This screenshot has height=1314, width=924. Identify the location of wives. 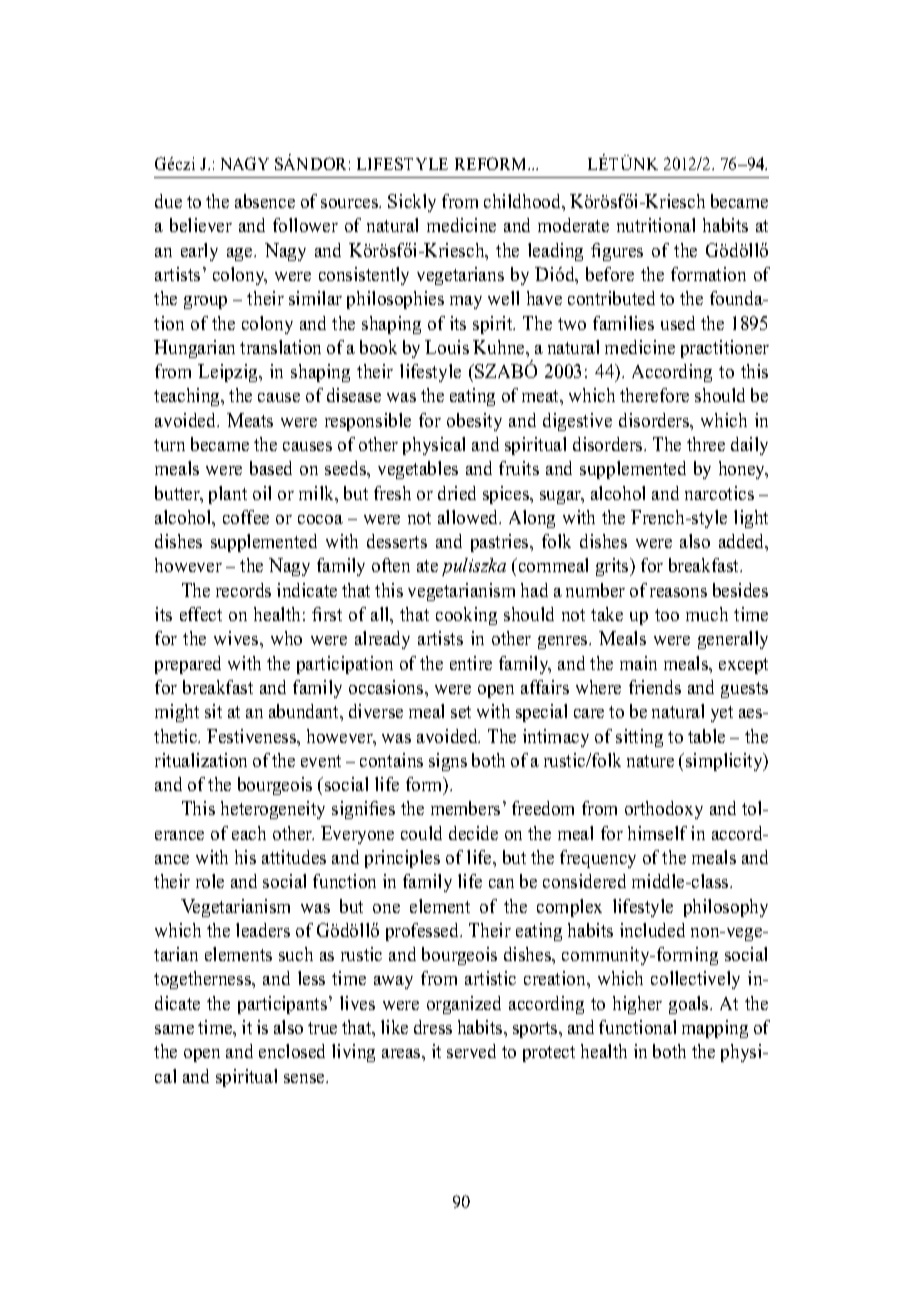
(237, 638).
